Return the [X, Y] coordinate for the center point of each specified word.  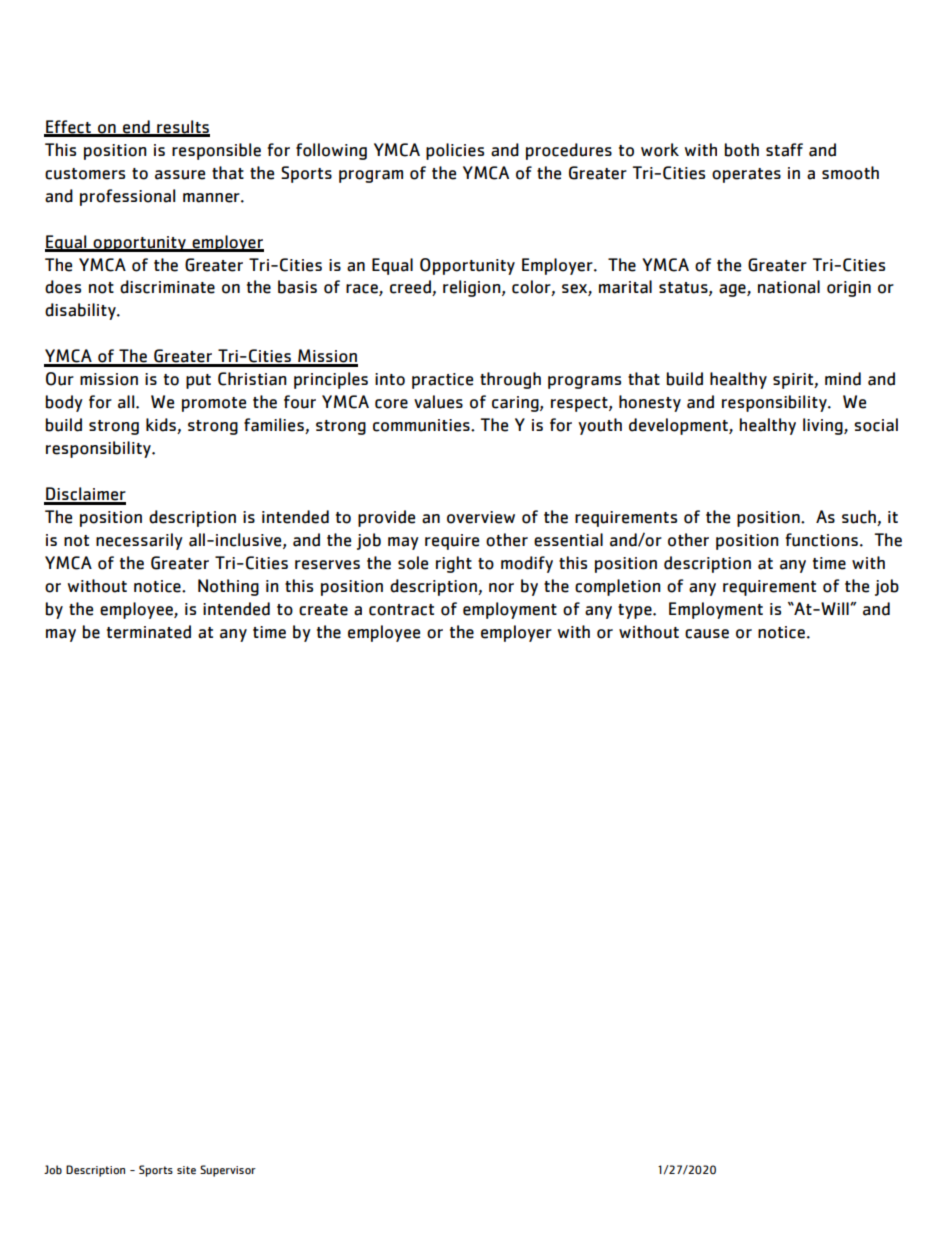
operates [746, 175]
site [186, 1170]
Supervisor [228, 1171]
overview [481, 517]
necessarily [139, 541]
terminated [149, 632]
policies [455, 151]
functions [822, 540]
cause [707, 634]
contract [401, 610]
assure [180, 175]
